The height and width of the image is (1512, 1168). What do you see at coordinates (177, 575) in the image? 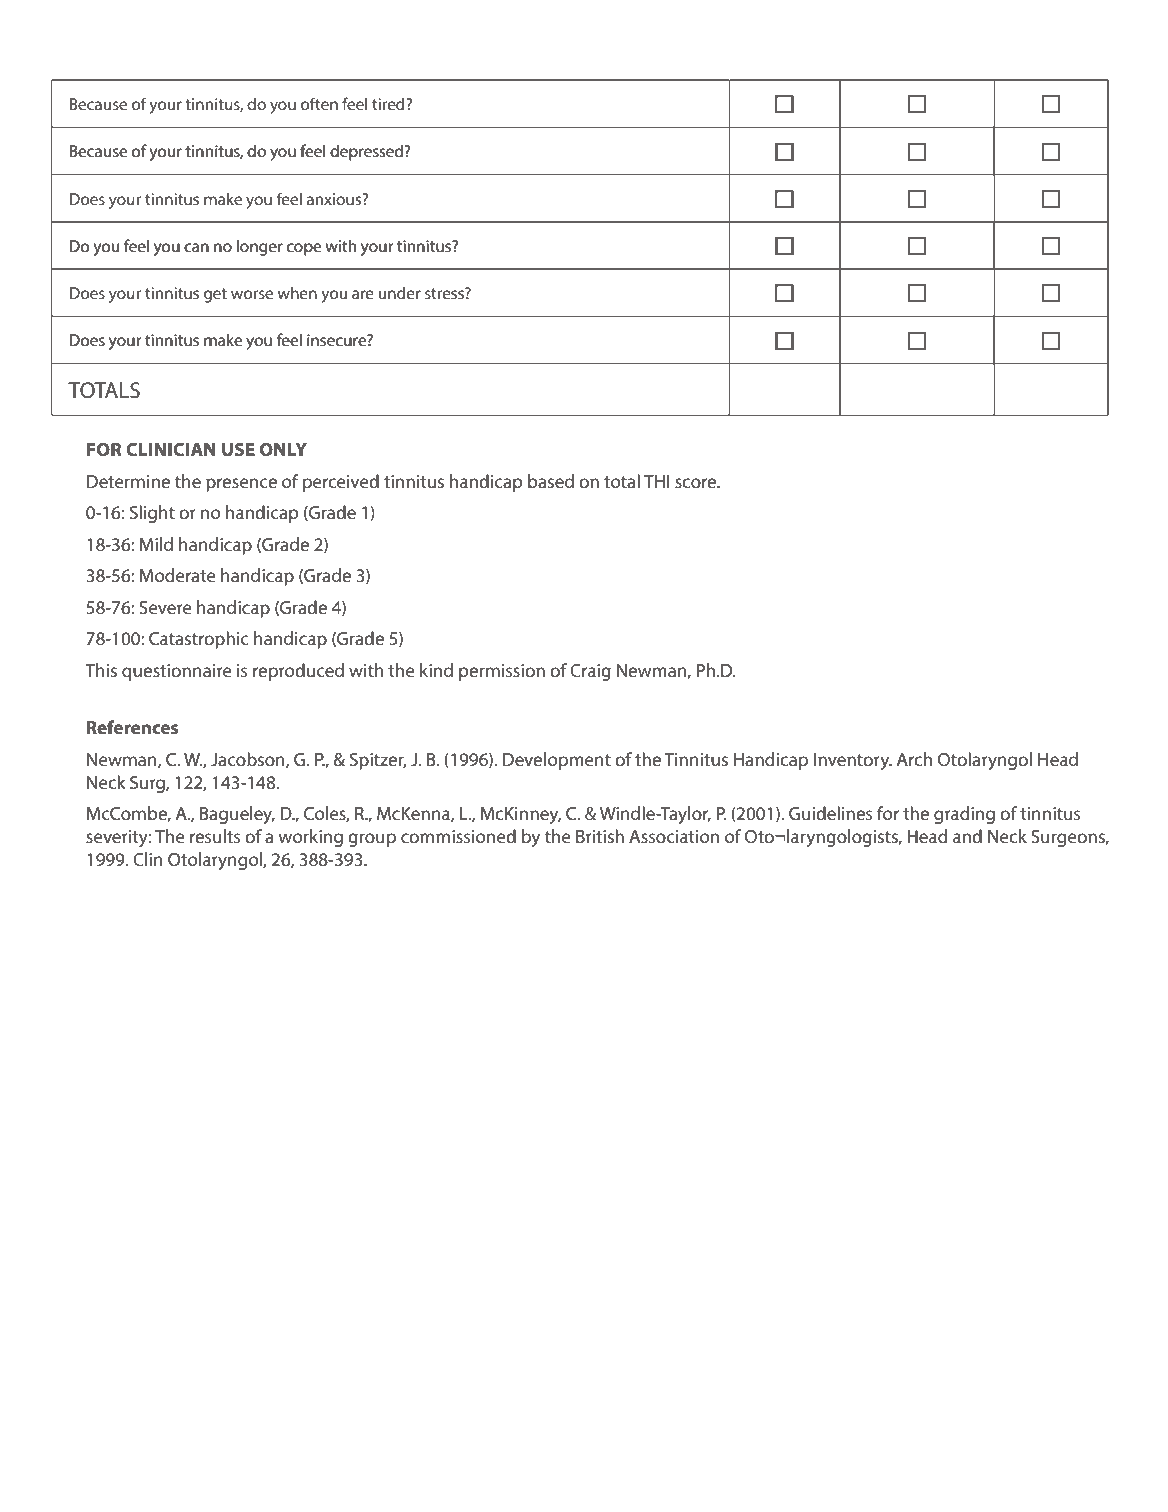
I see `Moderate` at bounding box center [177, 575].
